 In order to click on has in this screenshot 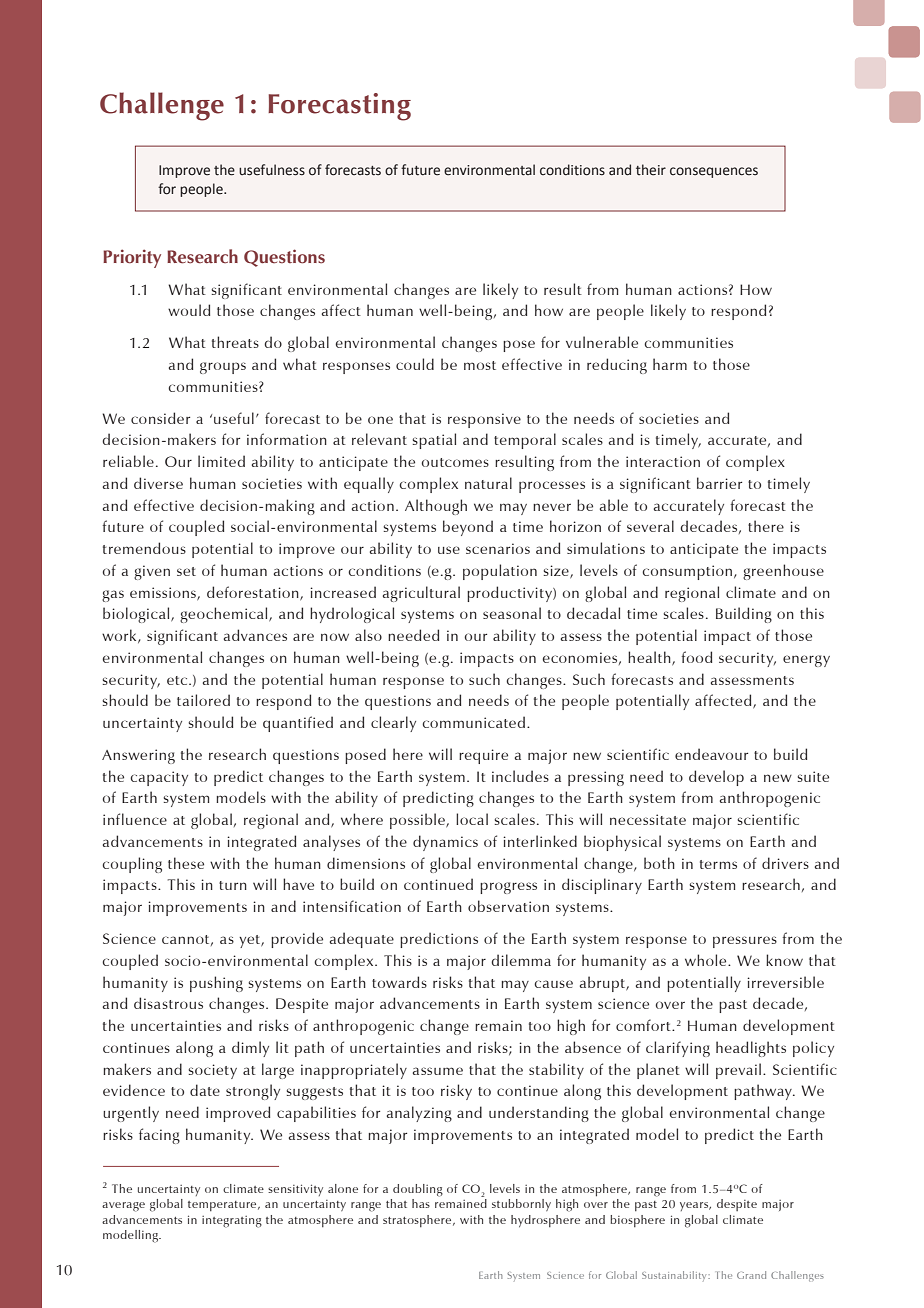, I will do `click(421, 1203)`.
